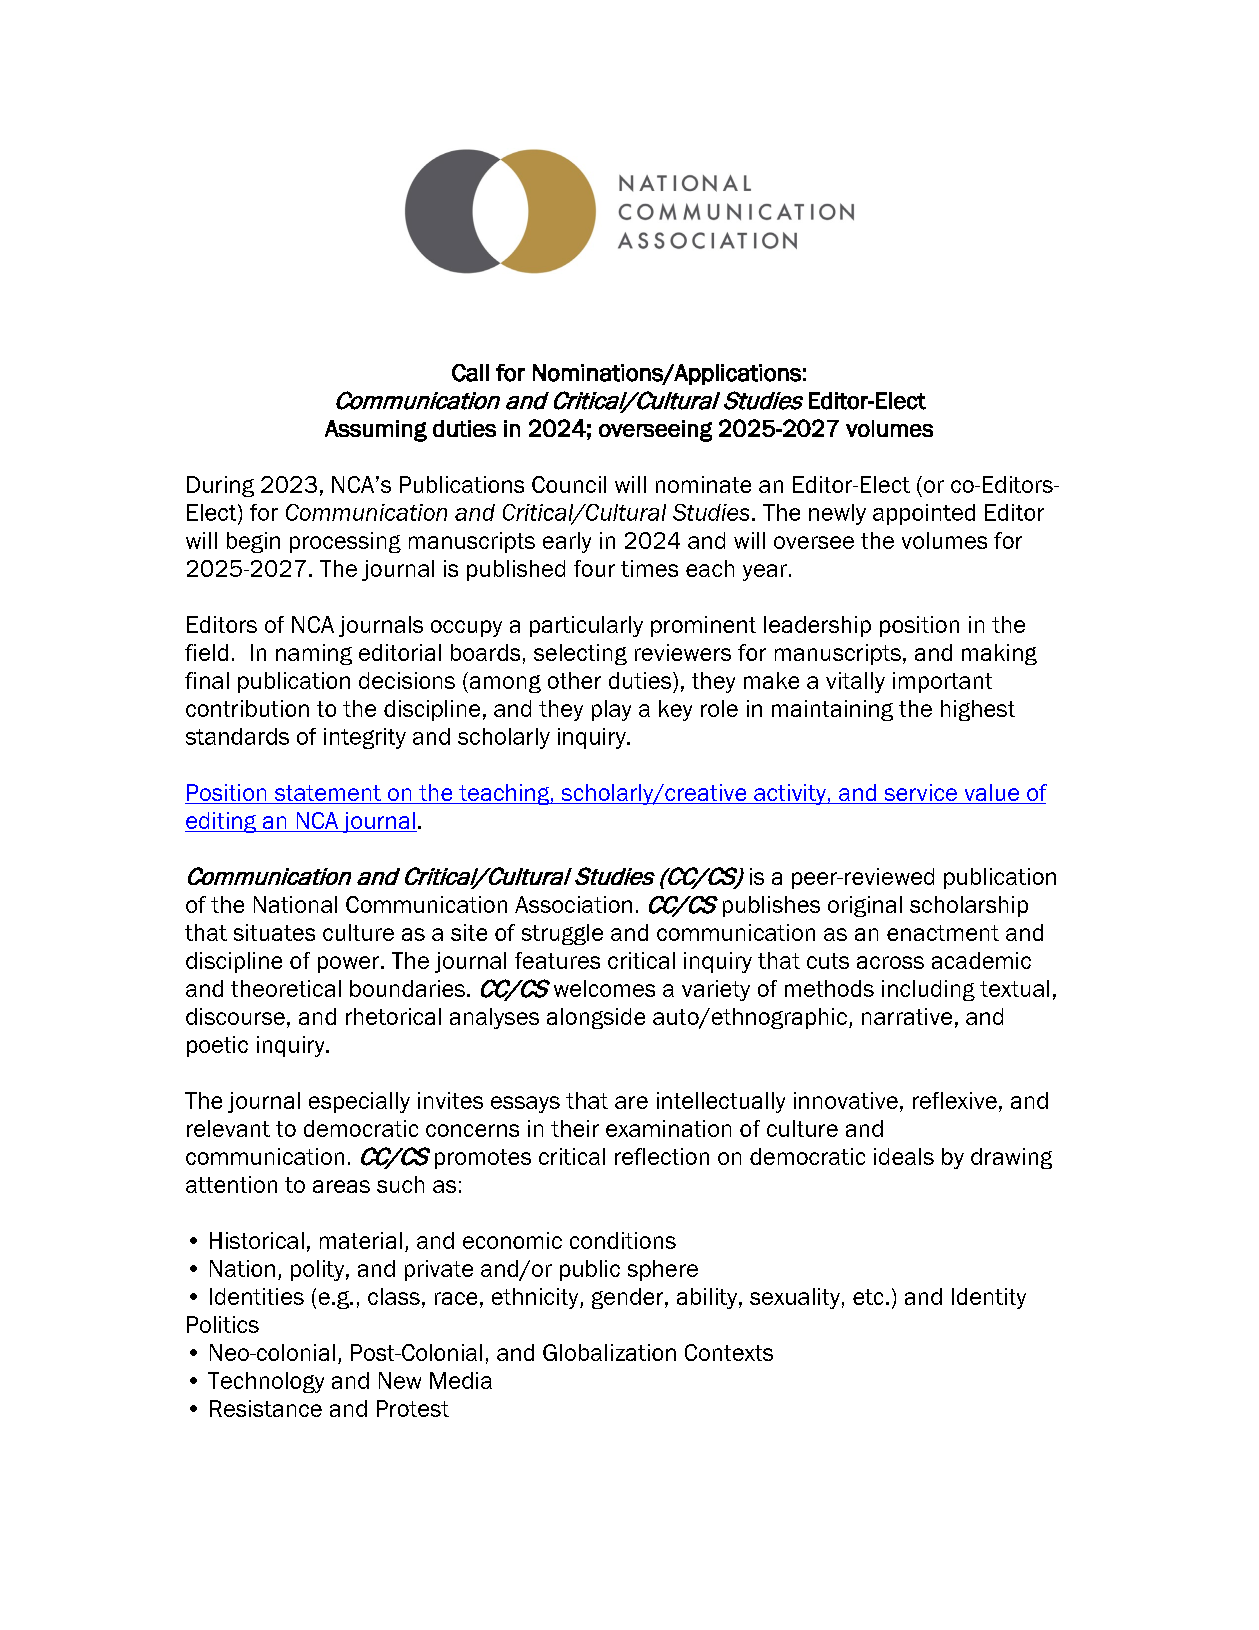  Describe the element at coordinates (924, 514) in the screenshot. I see `appointed` at that location.
